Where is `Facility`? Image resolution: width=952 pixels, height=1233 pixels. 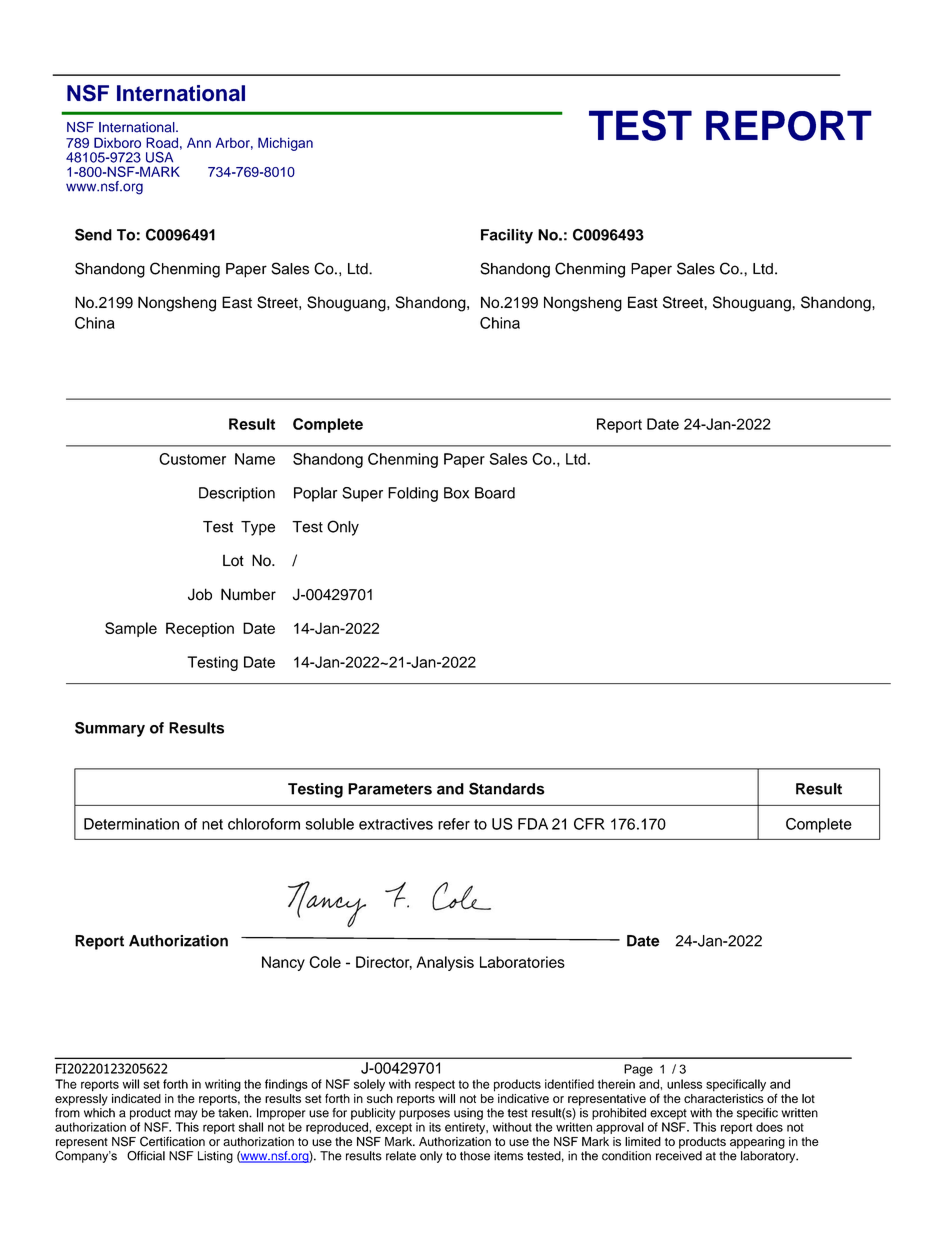
Facility is located at coordinates (507, 236).
